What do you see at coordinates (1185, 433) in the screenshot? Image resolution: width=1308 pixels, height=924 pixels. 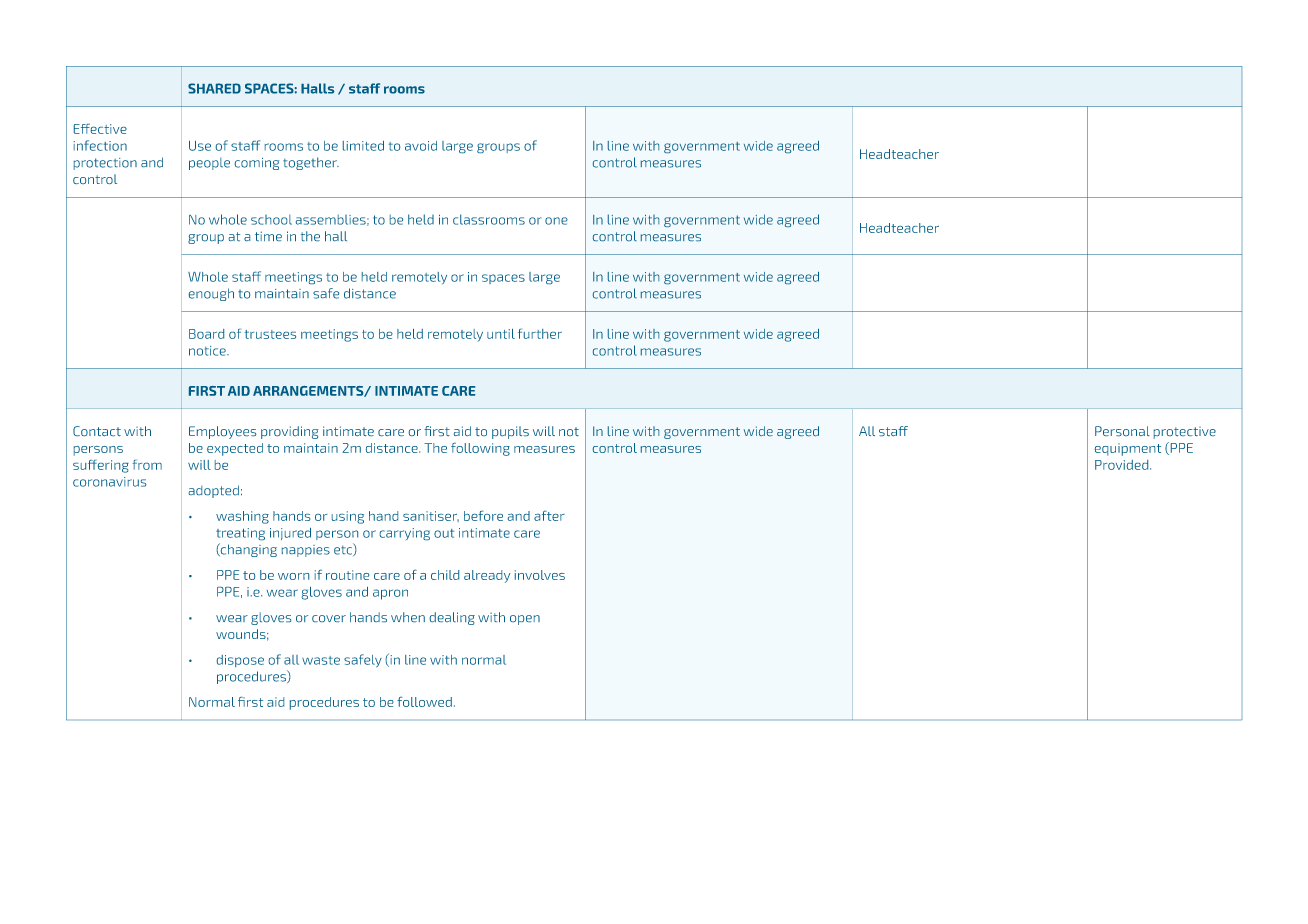 I see `protective` at bounding box center [1185, 433].
